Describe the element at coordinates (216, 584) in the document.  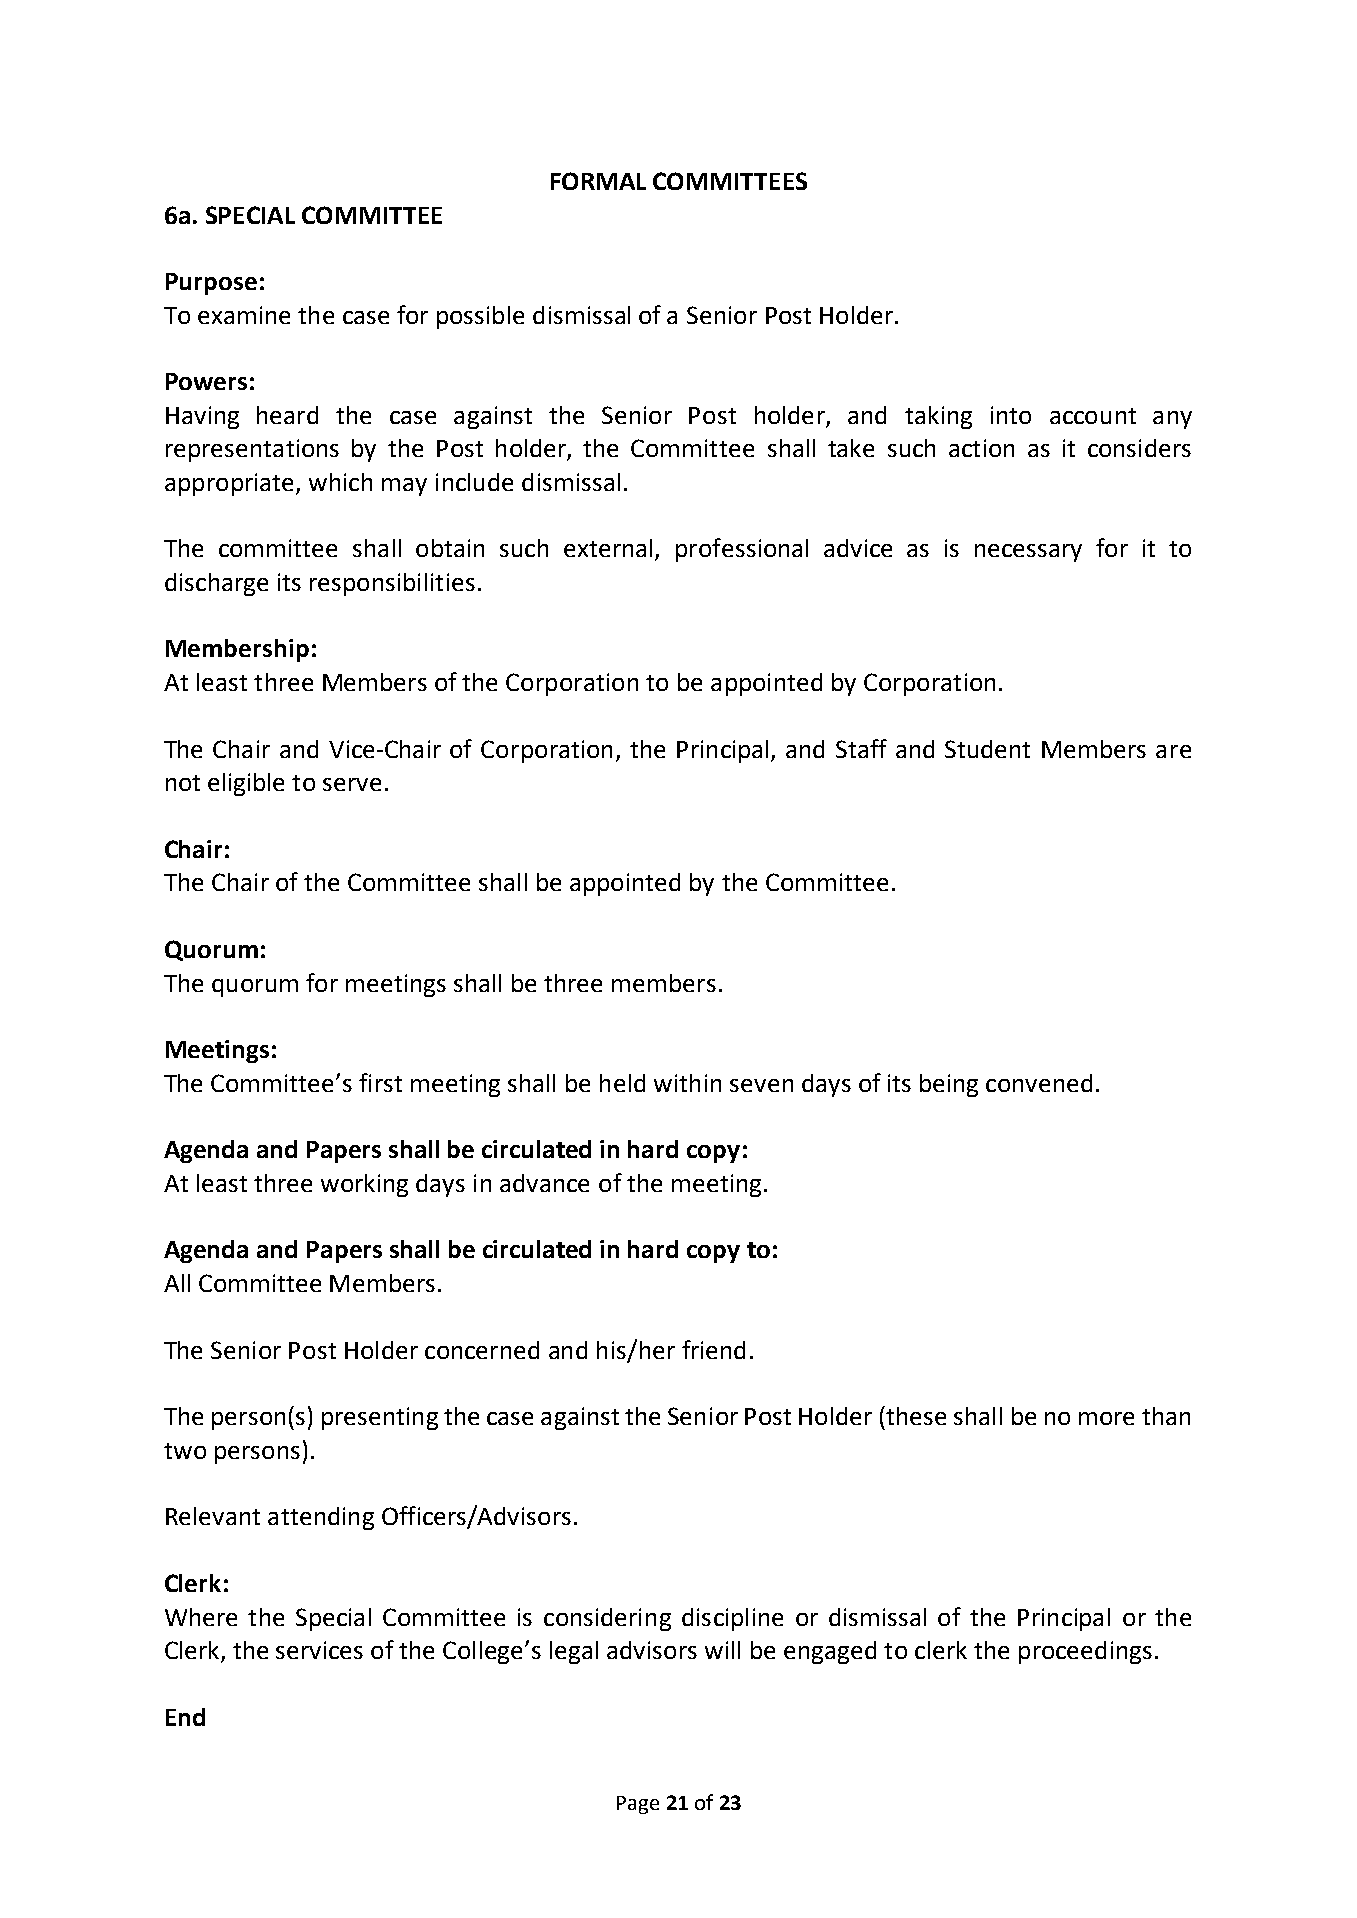
I see `discharge` at that location.
